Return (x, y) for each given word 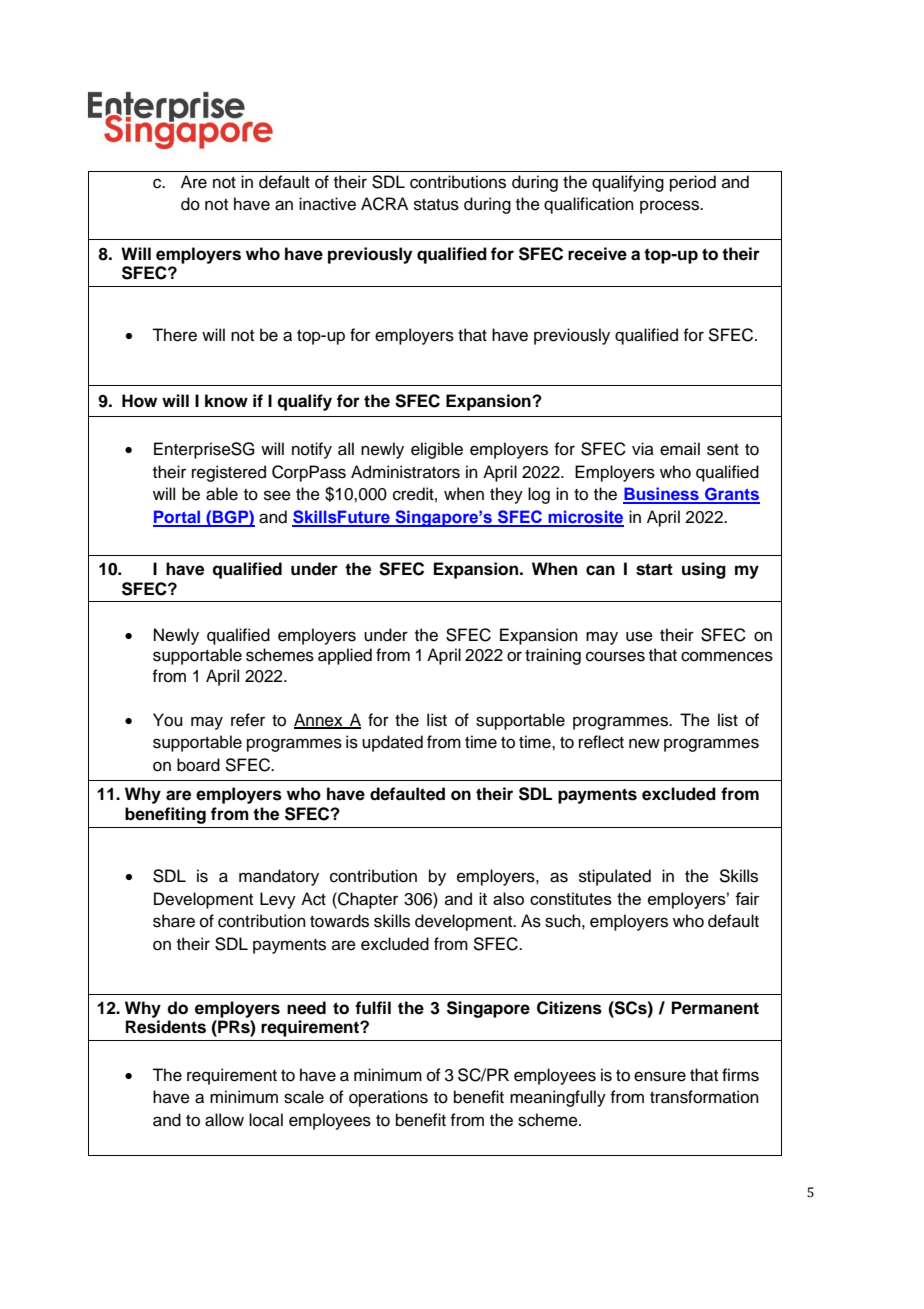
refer (248, 720)
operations (388, 1098)
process (670, 207)
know (226, 401)
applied (345, 656)
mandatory (279, 877)
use (639, 636)
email (680, 449)
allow (224, 1120)
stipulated (615, 877)
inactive (327, 204)
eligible (437, 450)
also (508, 898)
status (436, 205)
